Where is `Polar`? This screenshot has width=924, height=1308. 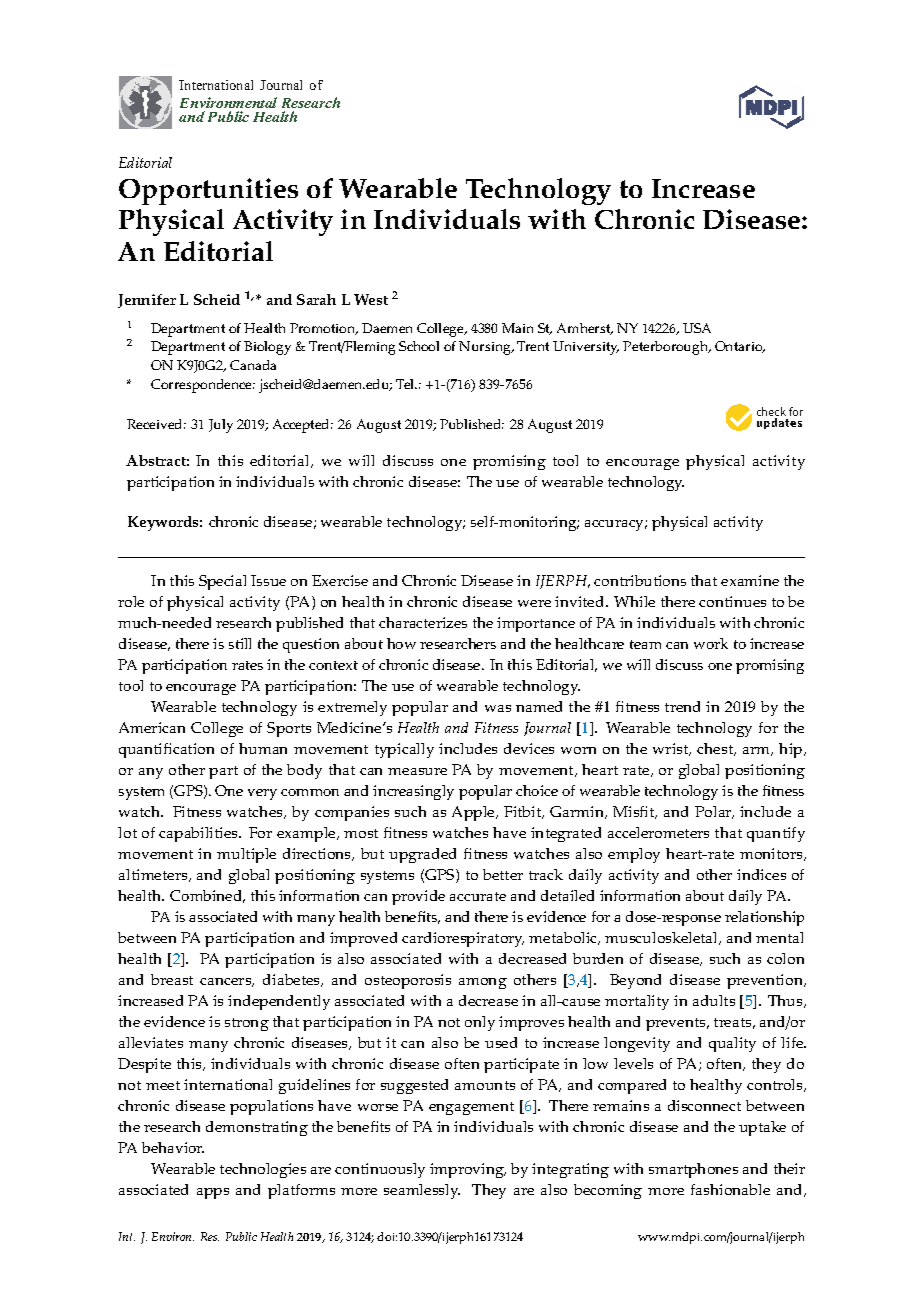 Polar is located at coordinates (714, 812).
